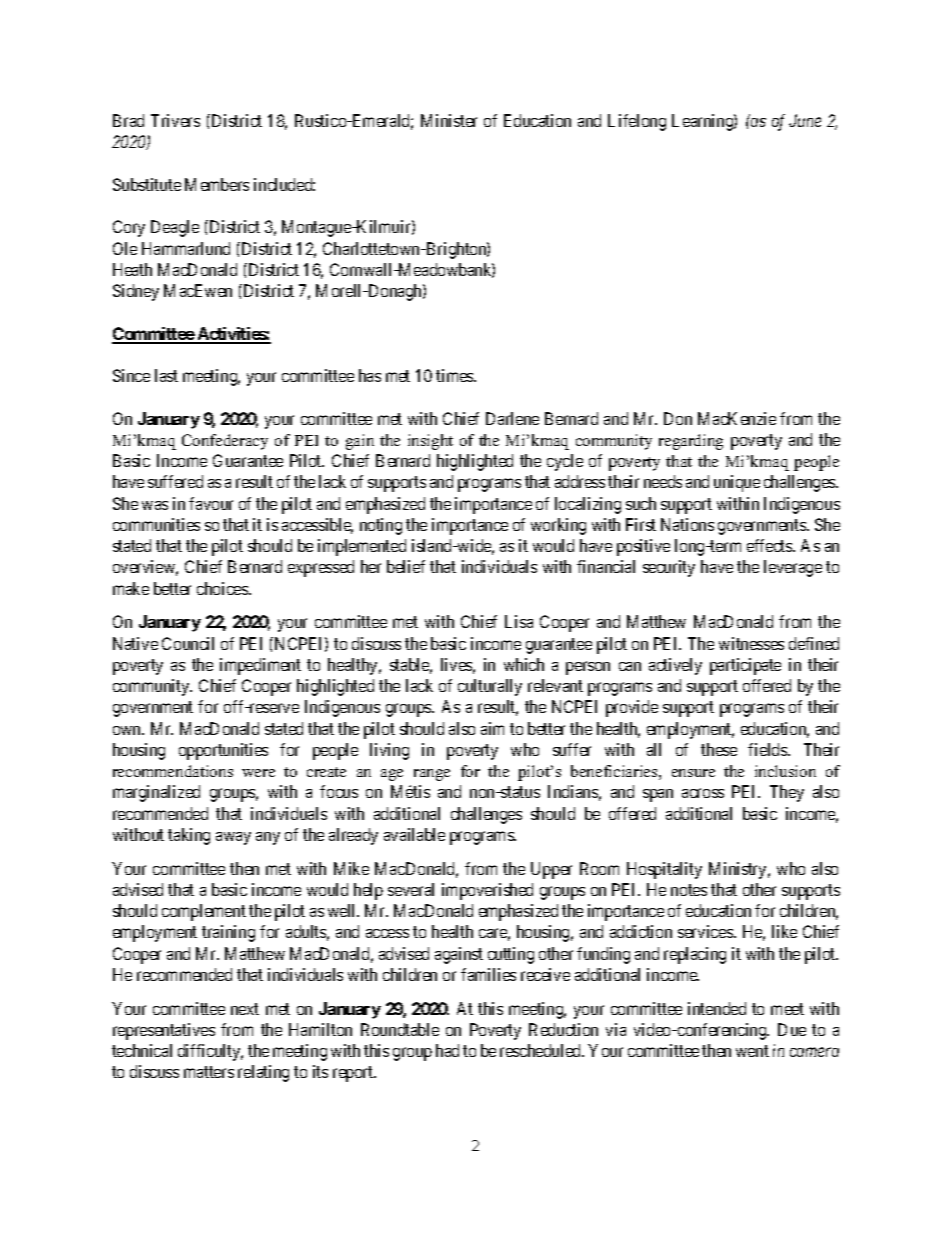 This document has width=952, height=1233. What do you see at coordinates (751, 643) in the document?
I see `witnesses` at bounding box center [751, 643].
